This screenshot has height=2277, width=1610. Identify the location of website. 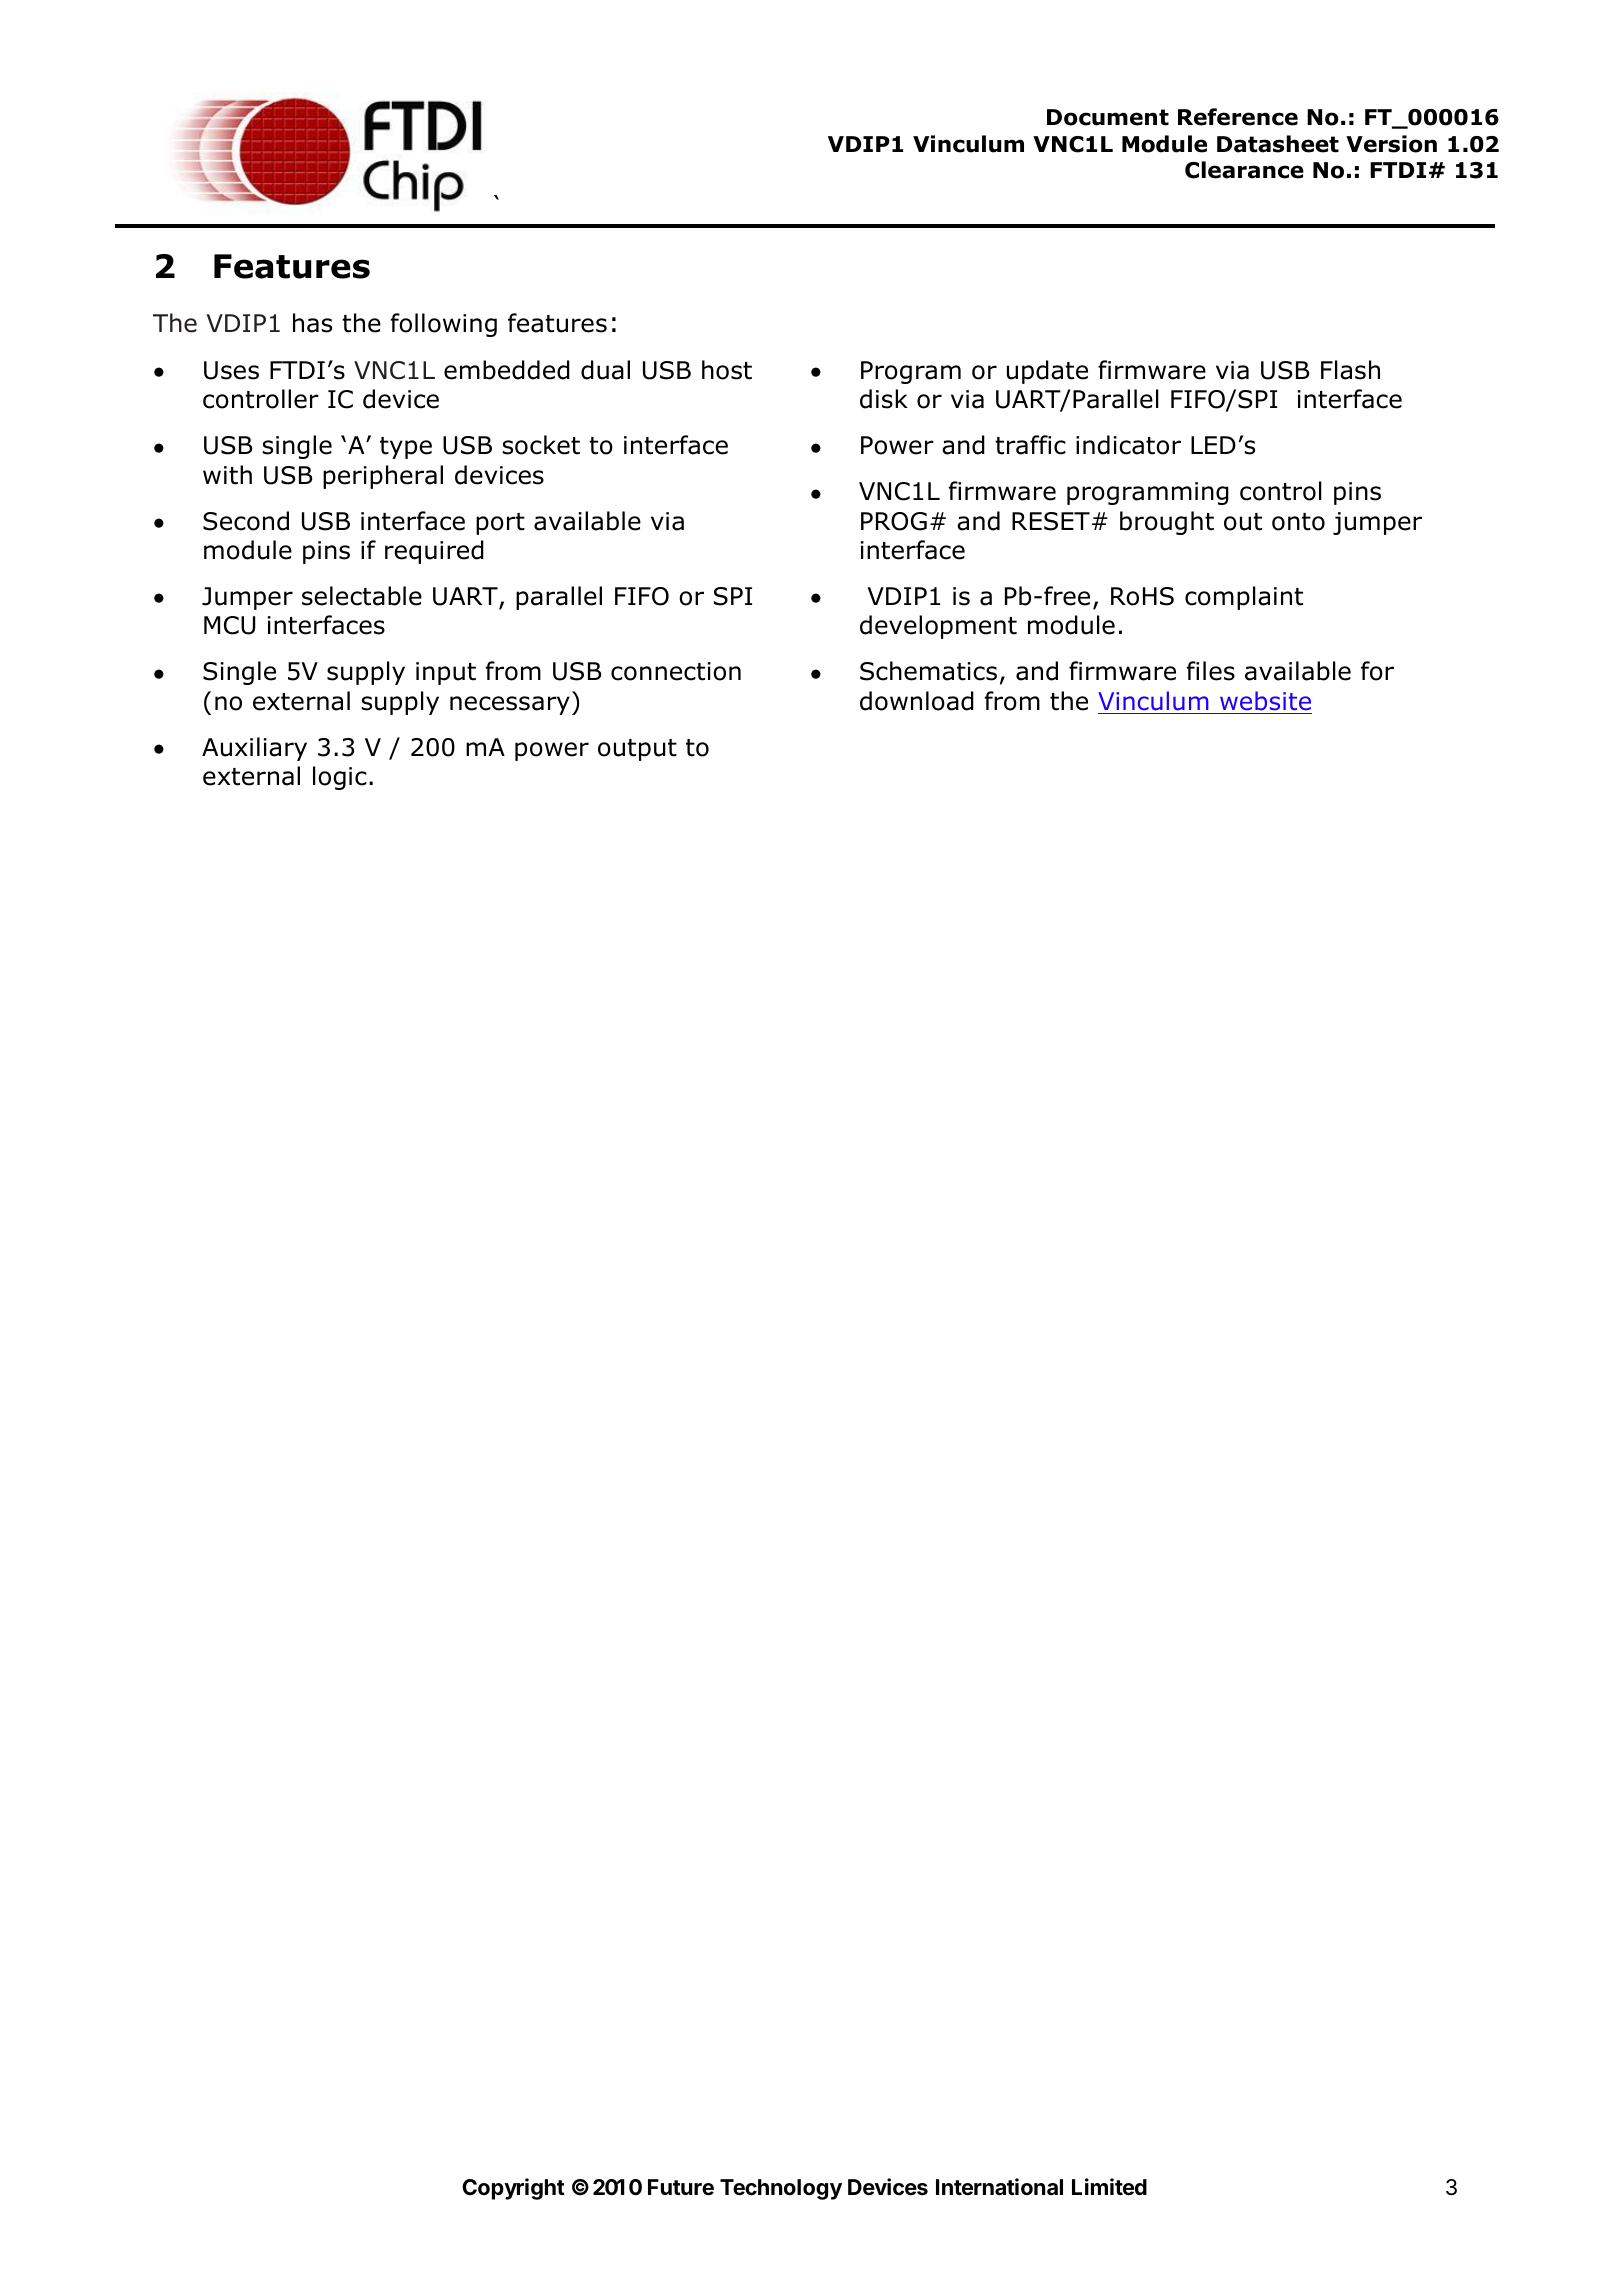
(1265, 701).
